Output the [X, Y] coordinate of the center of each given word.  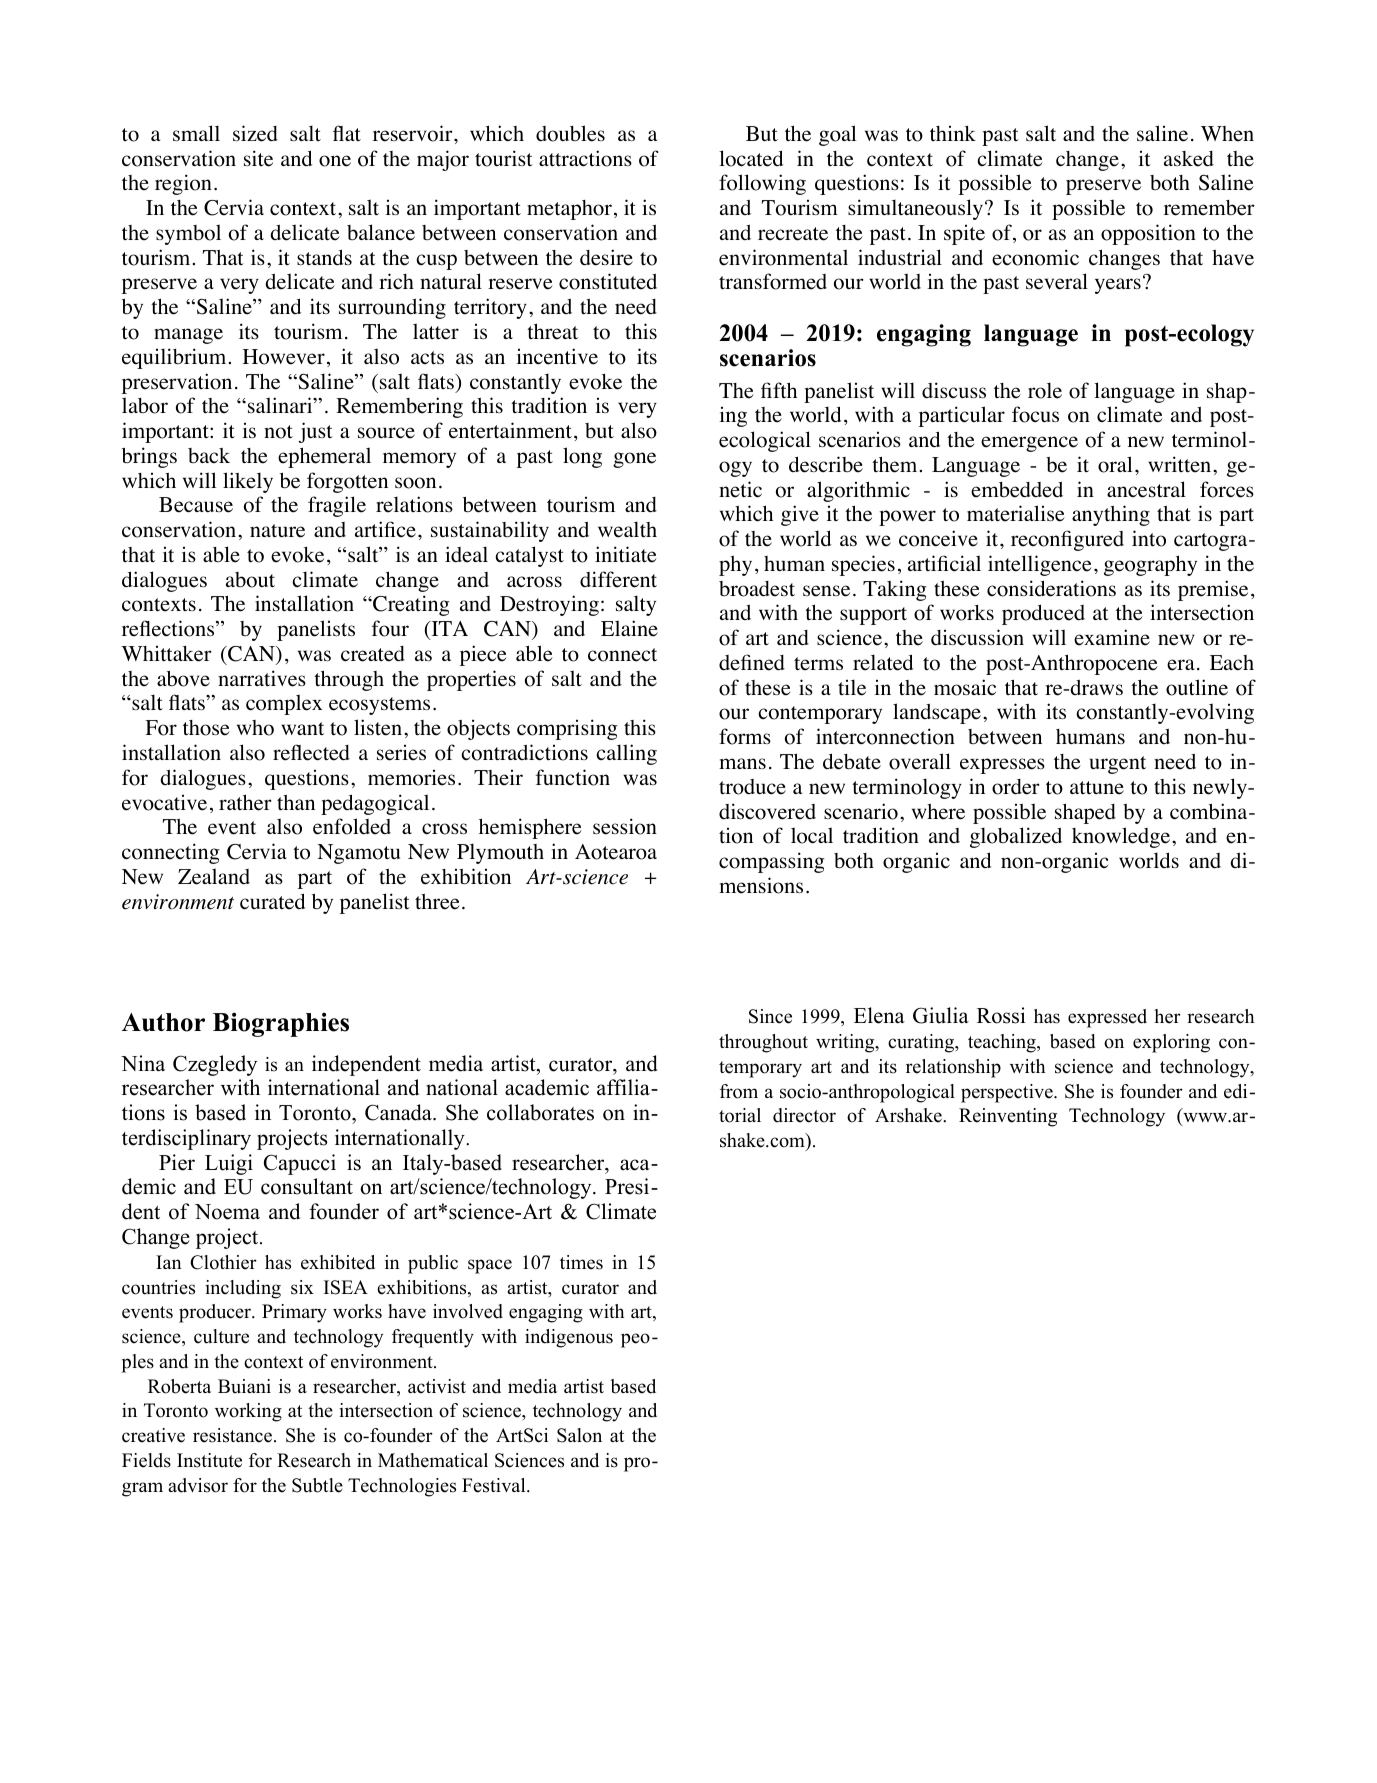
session [625, 826]
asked [1189, 159]
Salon [579, 1435]
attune [1097, 788]
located [751, 158]
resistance [234, 1435]
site [258, 158]
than [296, 802]
